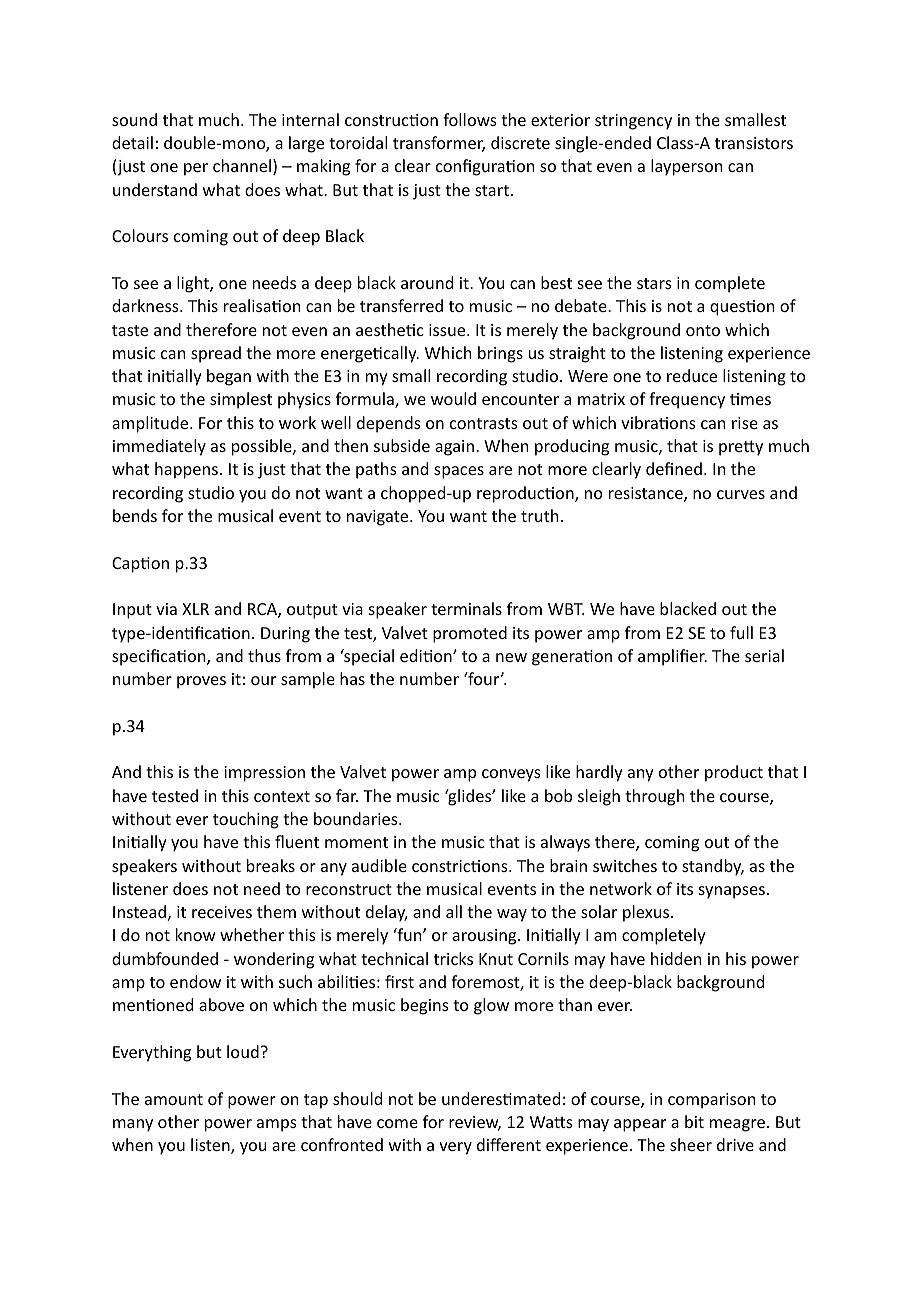 The image size is (924, 1308). I want to click on XLR, so click(195, 609).
